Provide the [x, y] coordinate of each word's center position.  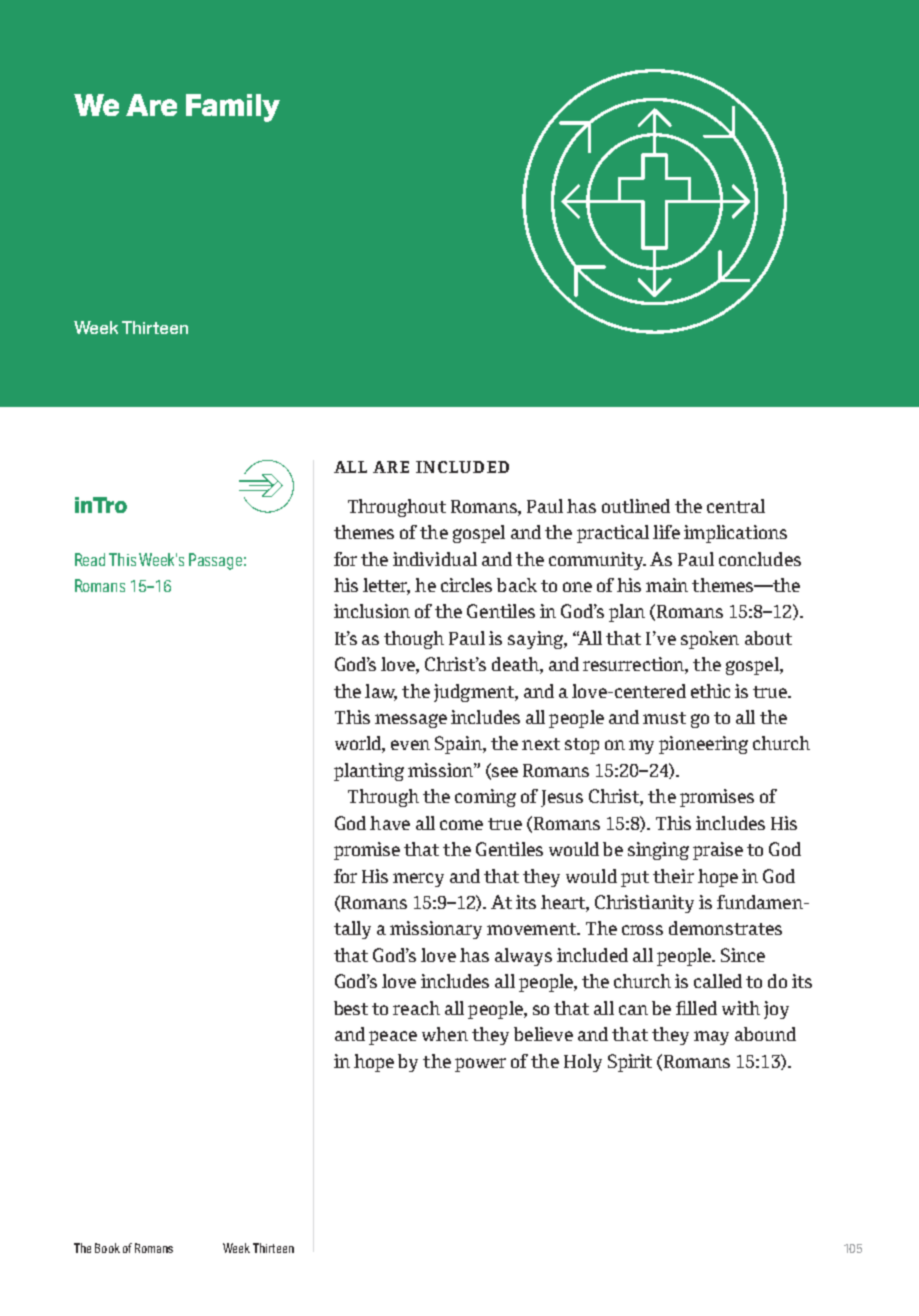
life [666, 532]
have [390, 823]
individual [435, 559]
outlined [636, 506]
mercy [418, 880]
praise [718, 851]
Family [233, 108]
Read [90, 559]
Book [107, 1248]
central [736, 506]
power [480, 1065]
